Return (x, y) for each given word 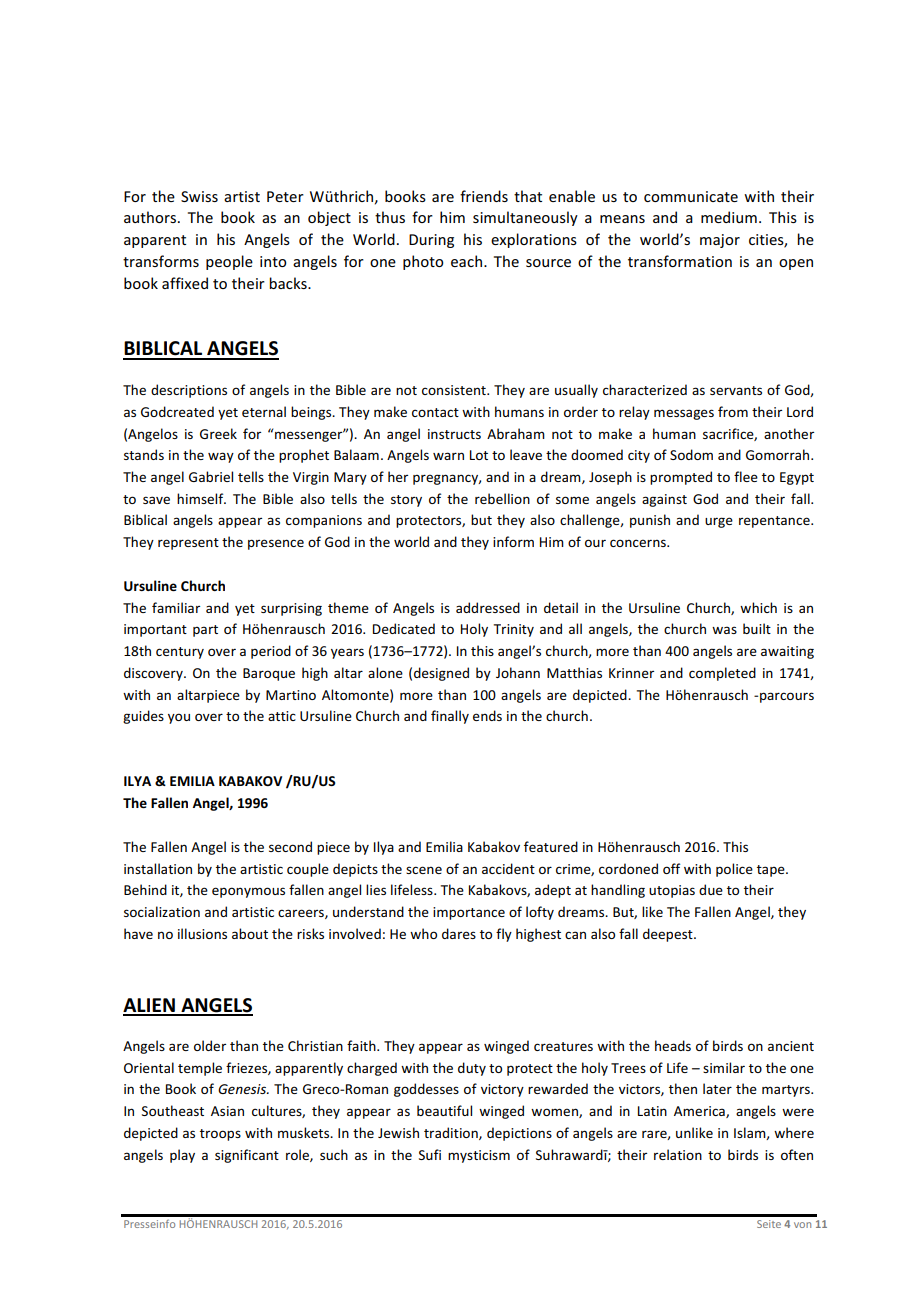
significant (247, 1156)
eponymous (248, 892)
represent (188, 544)
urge (719, 522)
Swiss (199, 196)
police (734, 870)
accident (508, 868)
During (431, 241)
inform (513, 541)
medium (729, 217)
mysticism (479, 1156)
